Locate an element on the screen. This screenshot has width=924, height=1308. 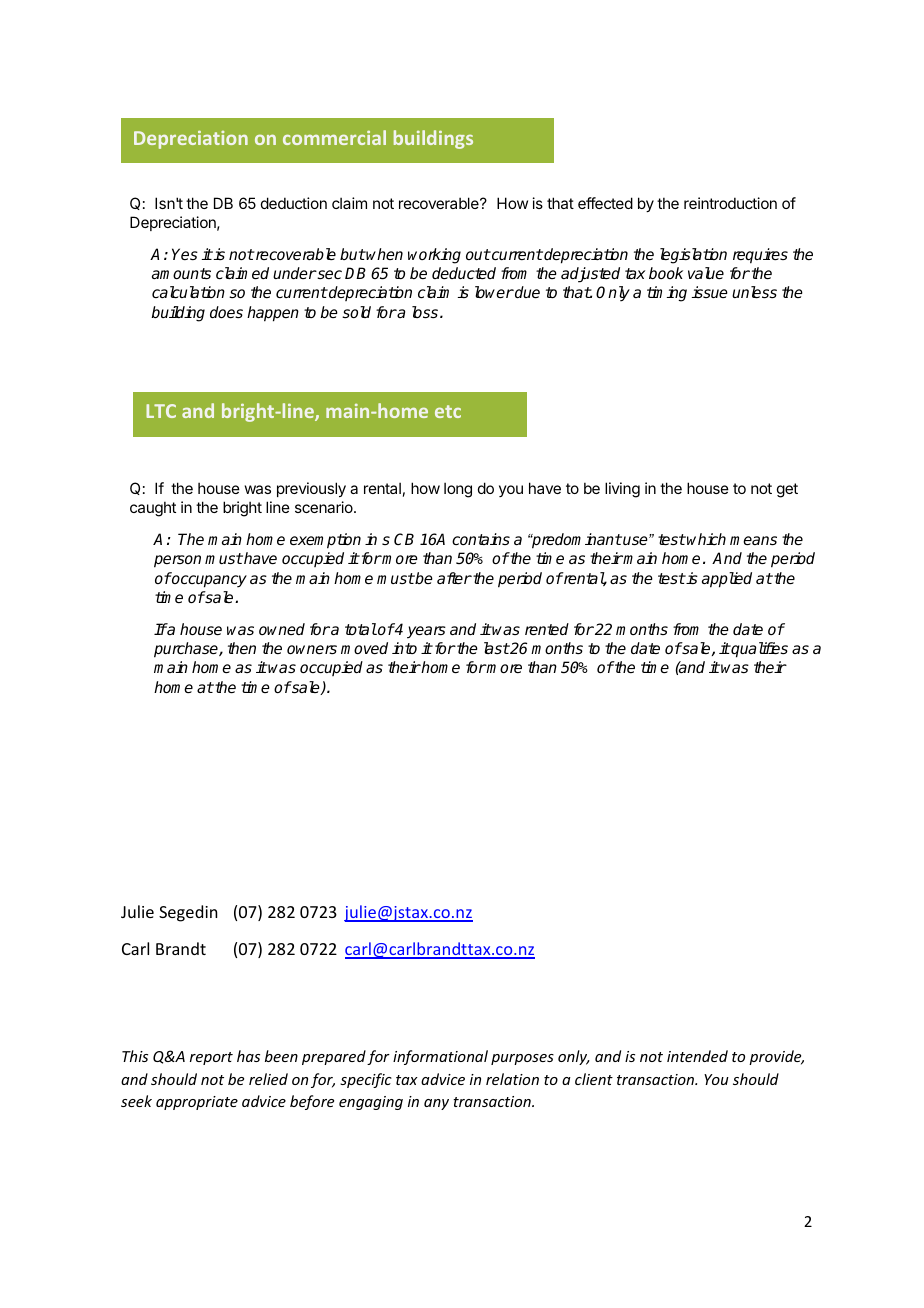
reintroduction is located at coordinates (730, 203).
